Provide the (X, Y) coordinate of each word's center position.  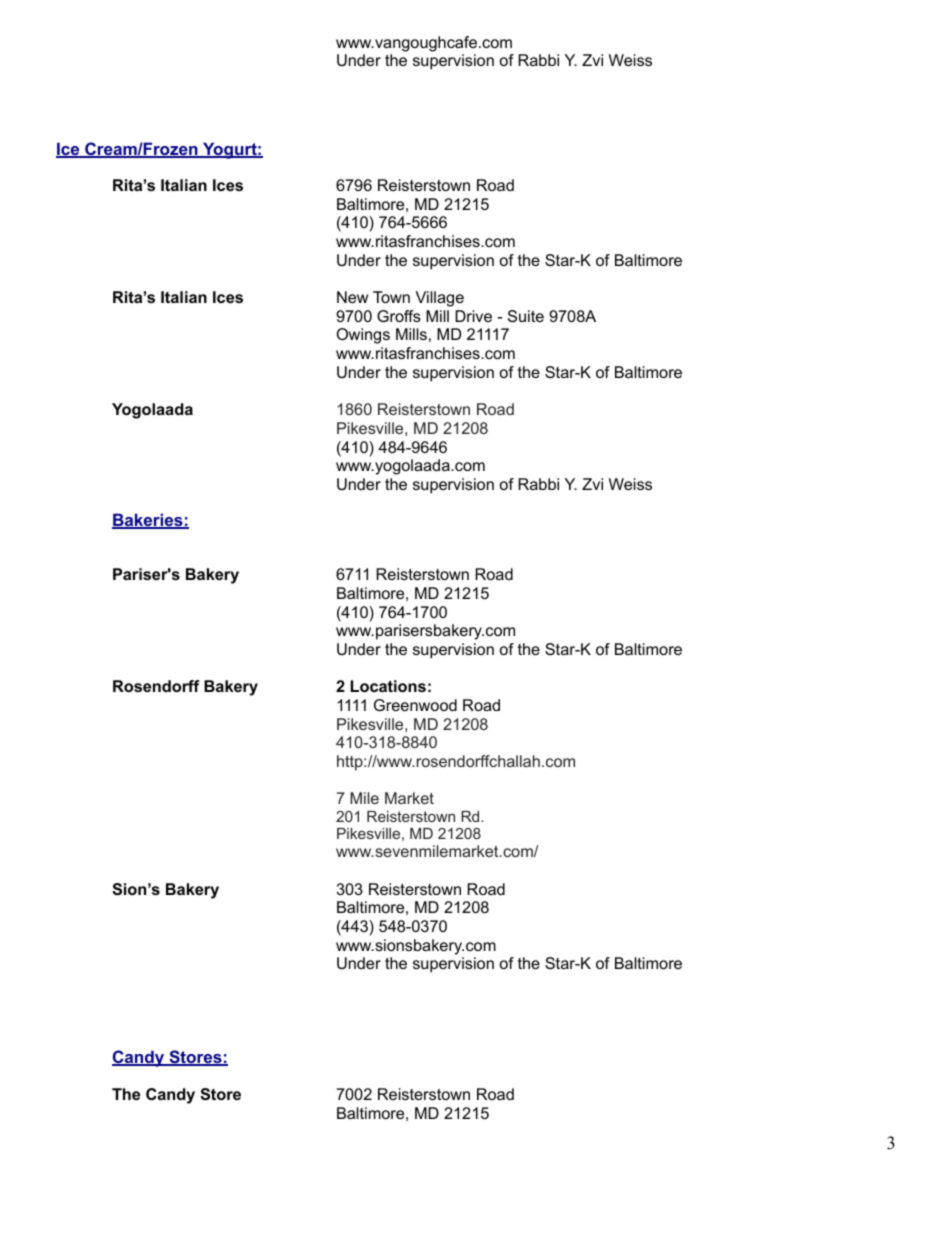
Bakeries (148, 521)
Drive (473, 316)
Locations (388, 686)
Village (439, 299)
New (352, 297)
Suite (526, 316)
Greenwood (415, 705)
